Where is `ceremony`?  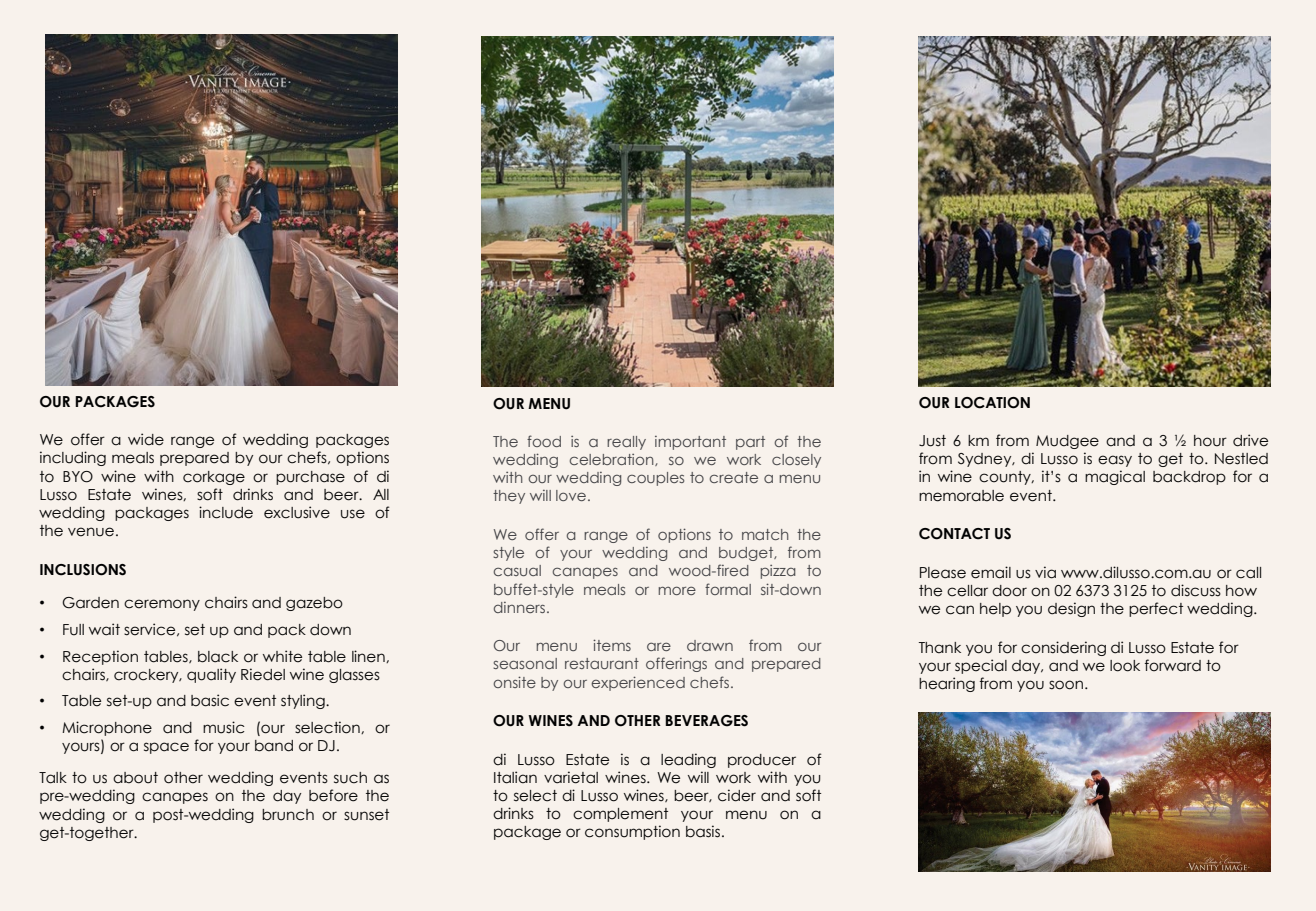
ceremony is located at coordinates (162, 605).
